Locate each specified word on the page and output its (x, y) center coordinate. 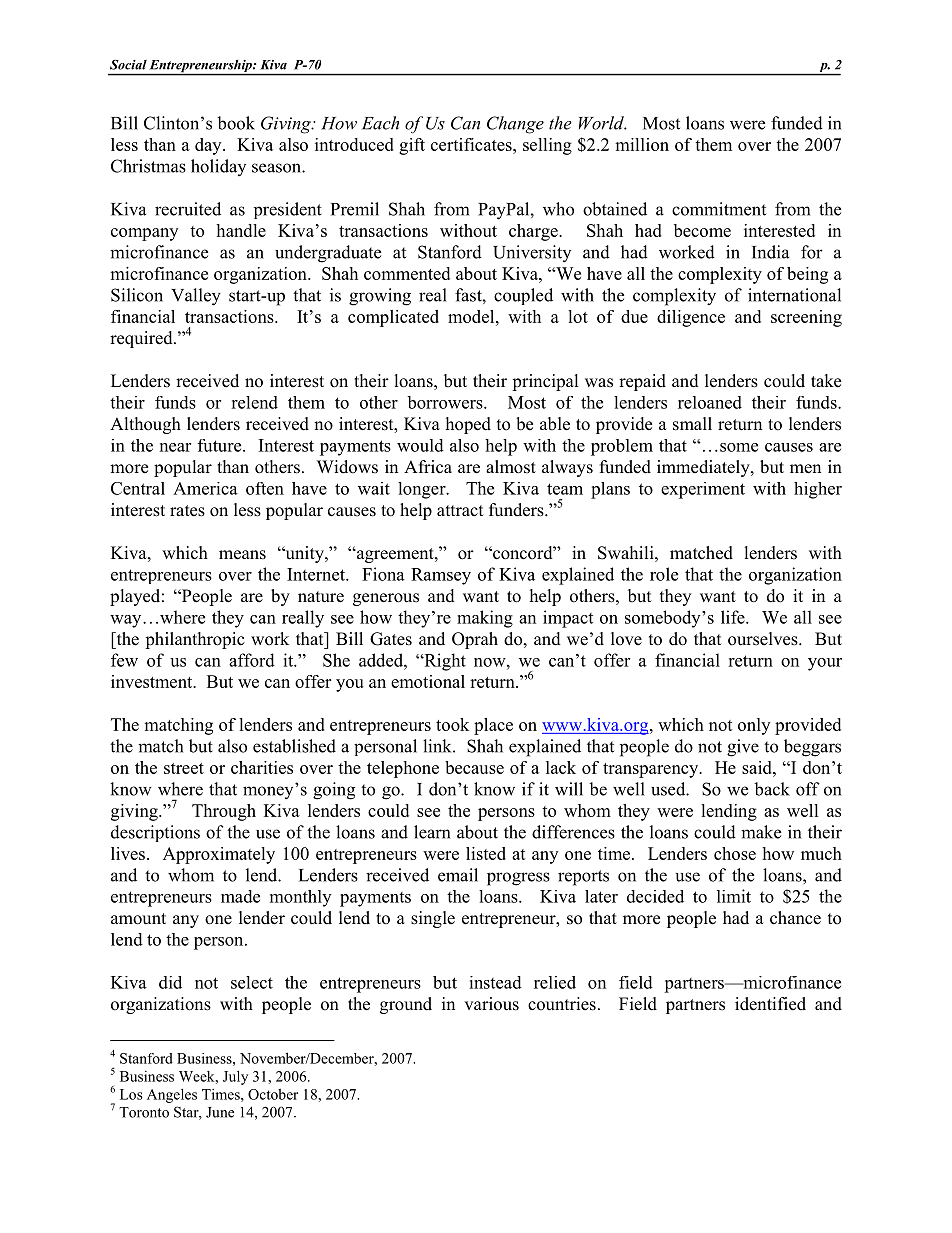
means (242, 555)
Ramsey (441, 576)
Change (515, 125)
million (642, 144)
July (235, 1077)
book (236, 123)
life (734, 617)
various (491, 1004)
